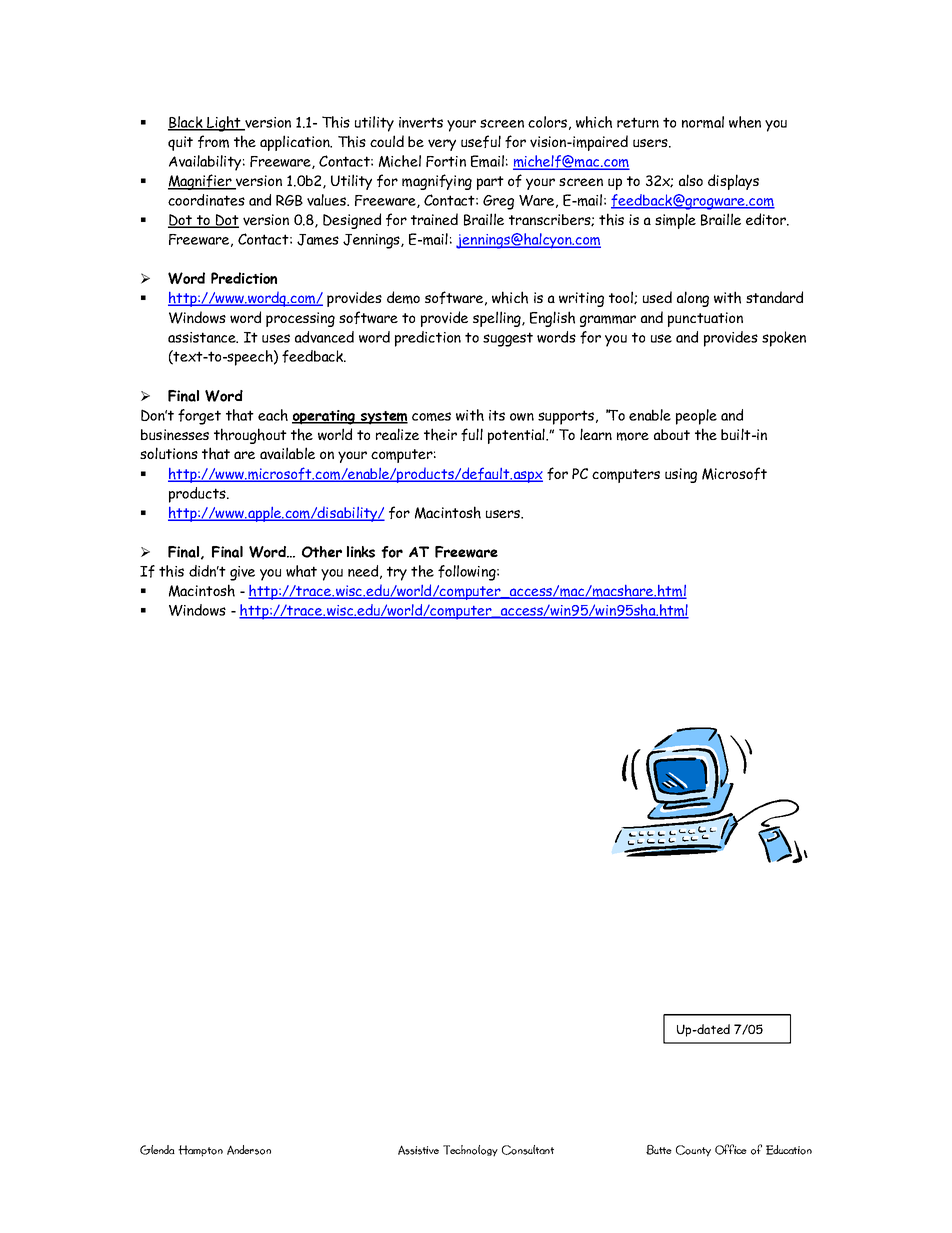 This page has height=1233, width=952. Describe the element at coordinates (681, 475) in the page. I see `using` at that location.
